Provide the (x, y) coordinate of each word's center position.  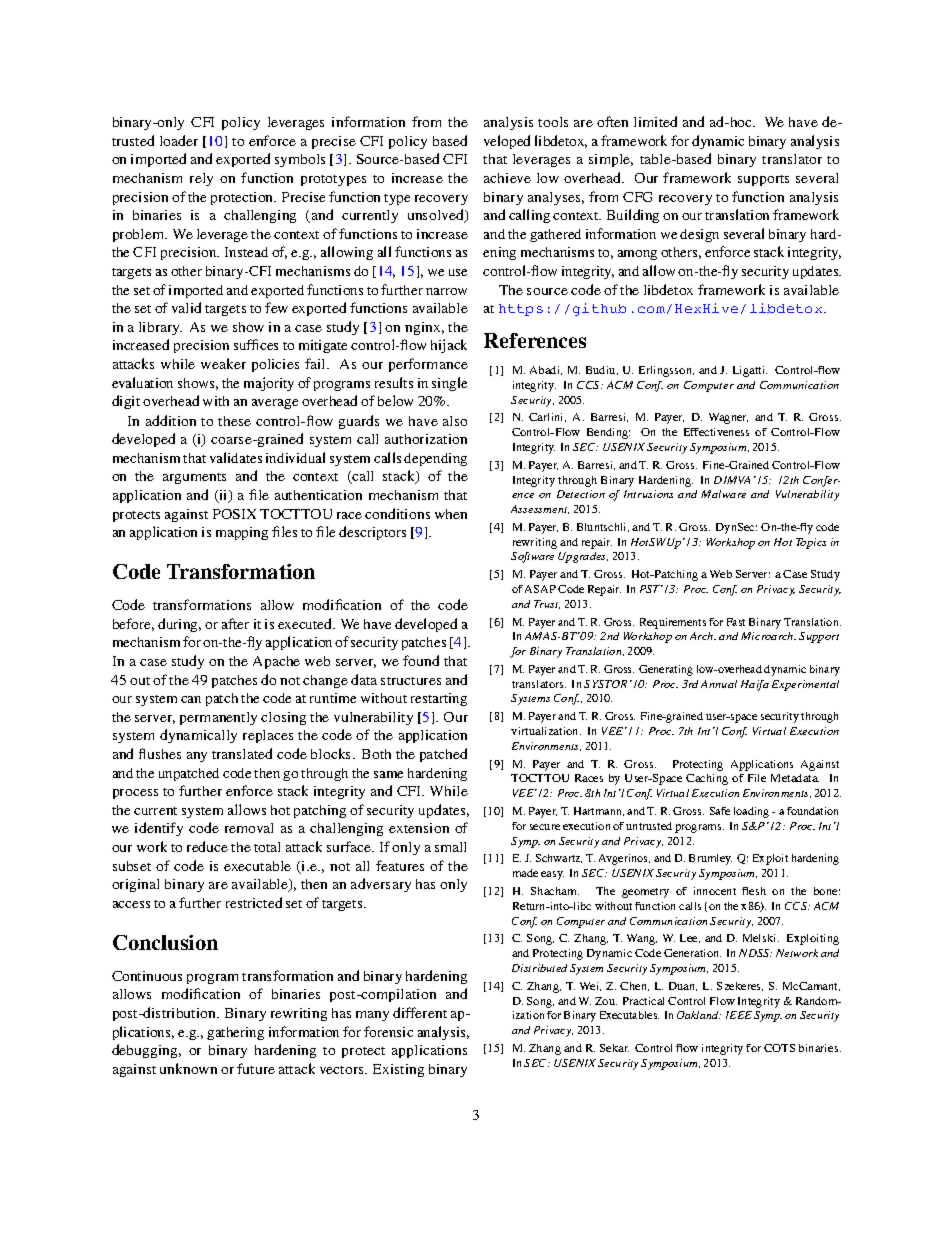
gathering (235, 1033)
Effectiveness (716, 432)
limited (655, 121)
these (234, 421)
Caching (707, 779)
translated (242, 753)
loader (179, 140)
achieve (507, 178)
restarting (439, 699)
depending (435, 459)
